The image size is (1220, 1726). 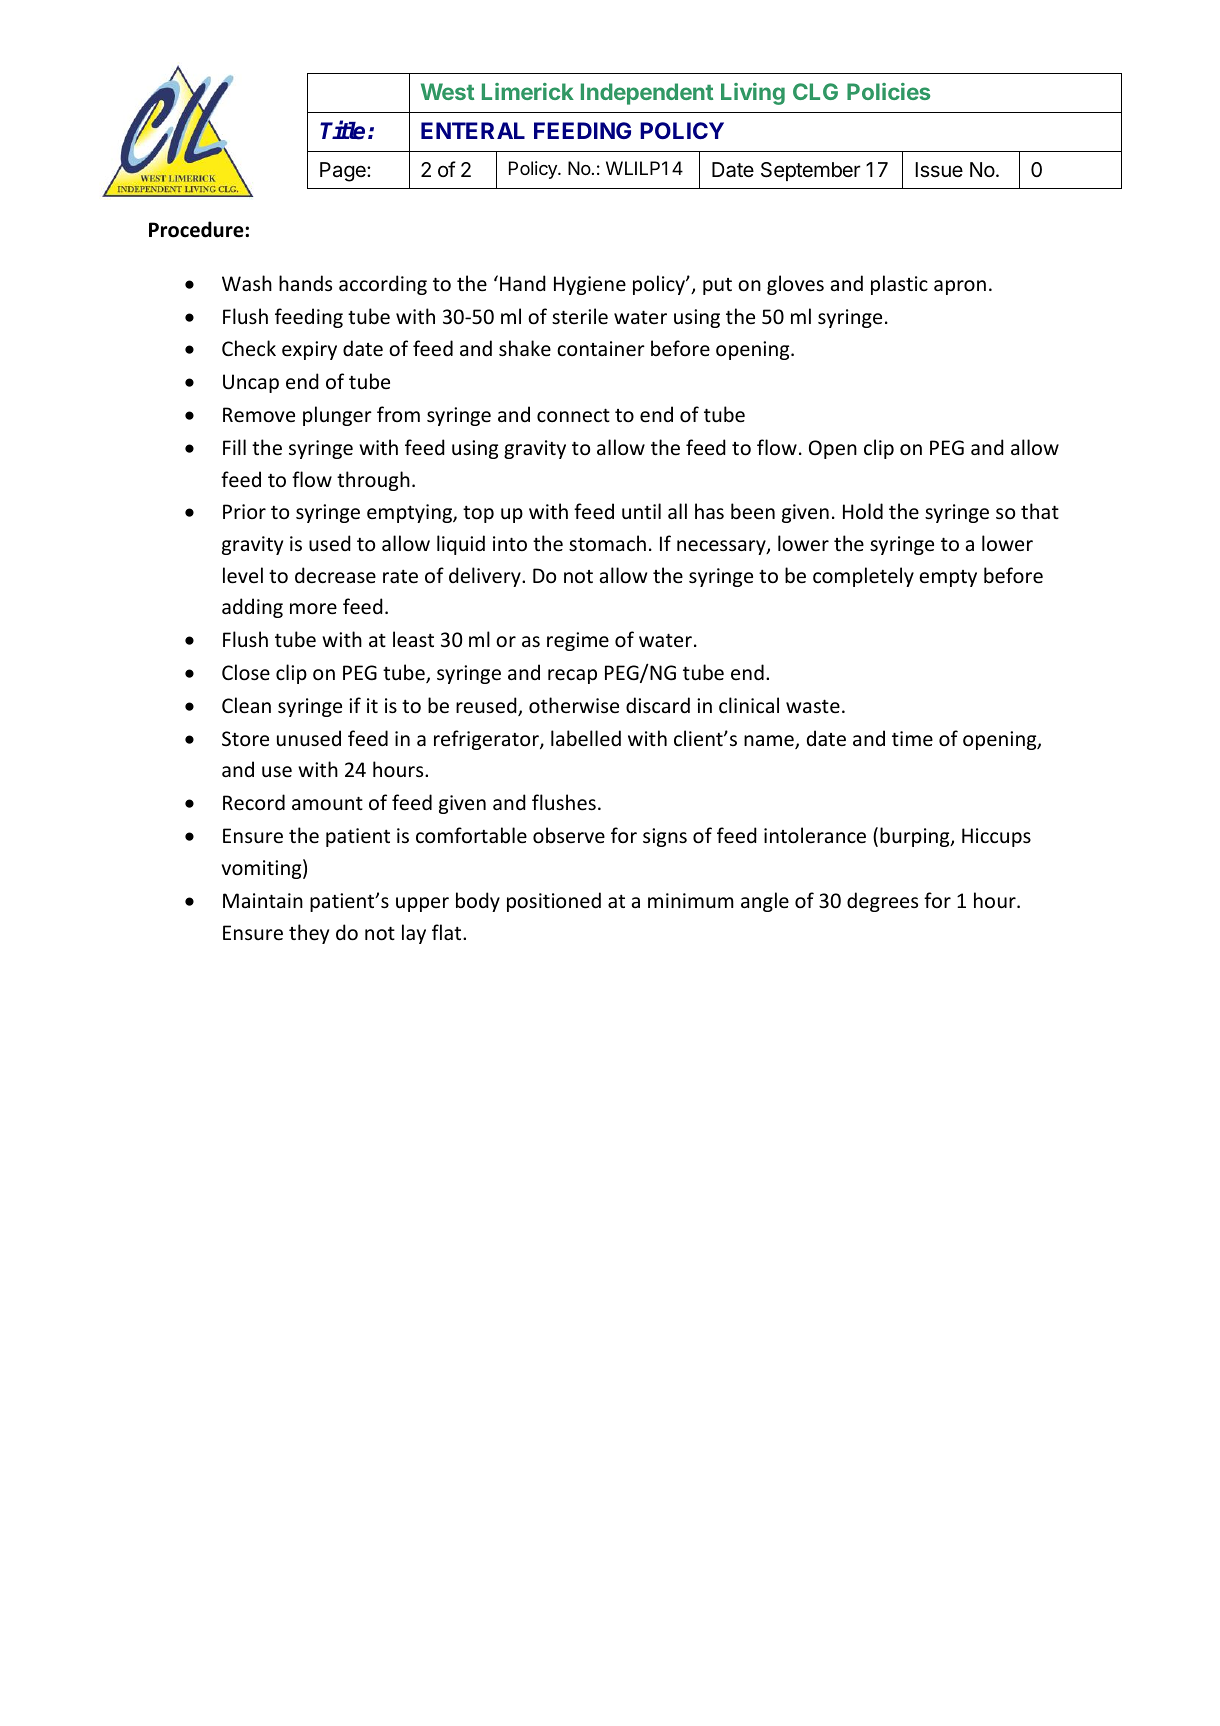 I want to click on Independent, so click(x=647, y=94).
